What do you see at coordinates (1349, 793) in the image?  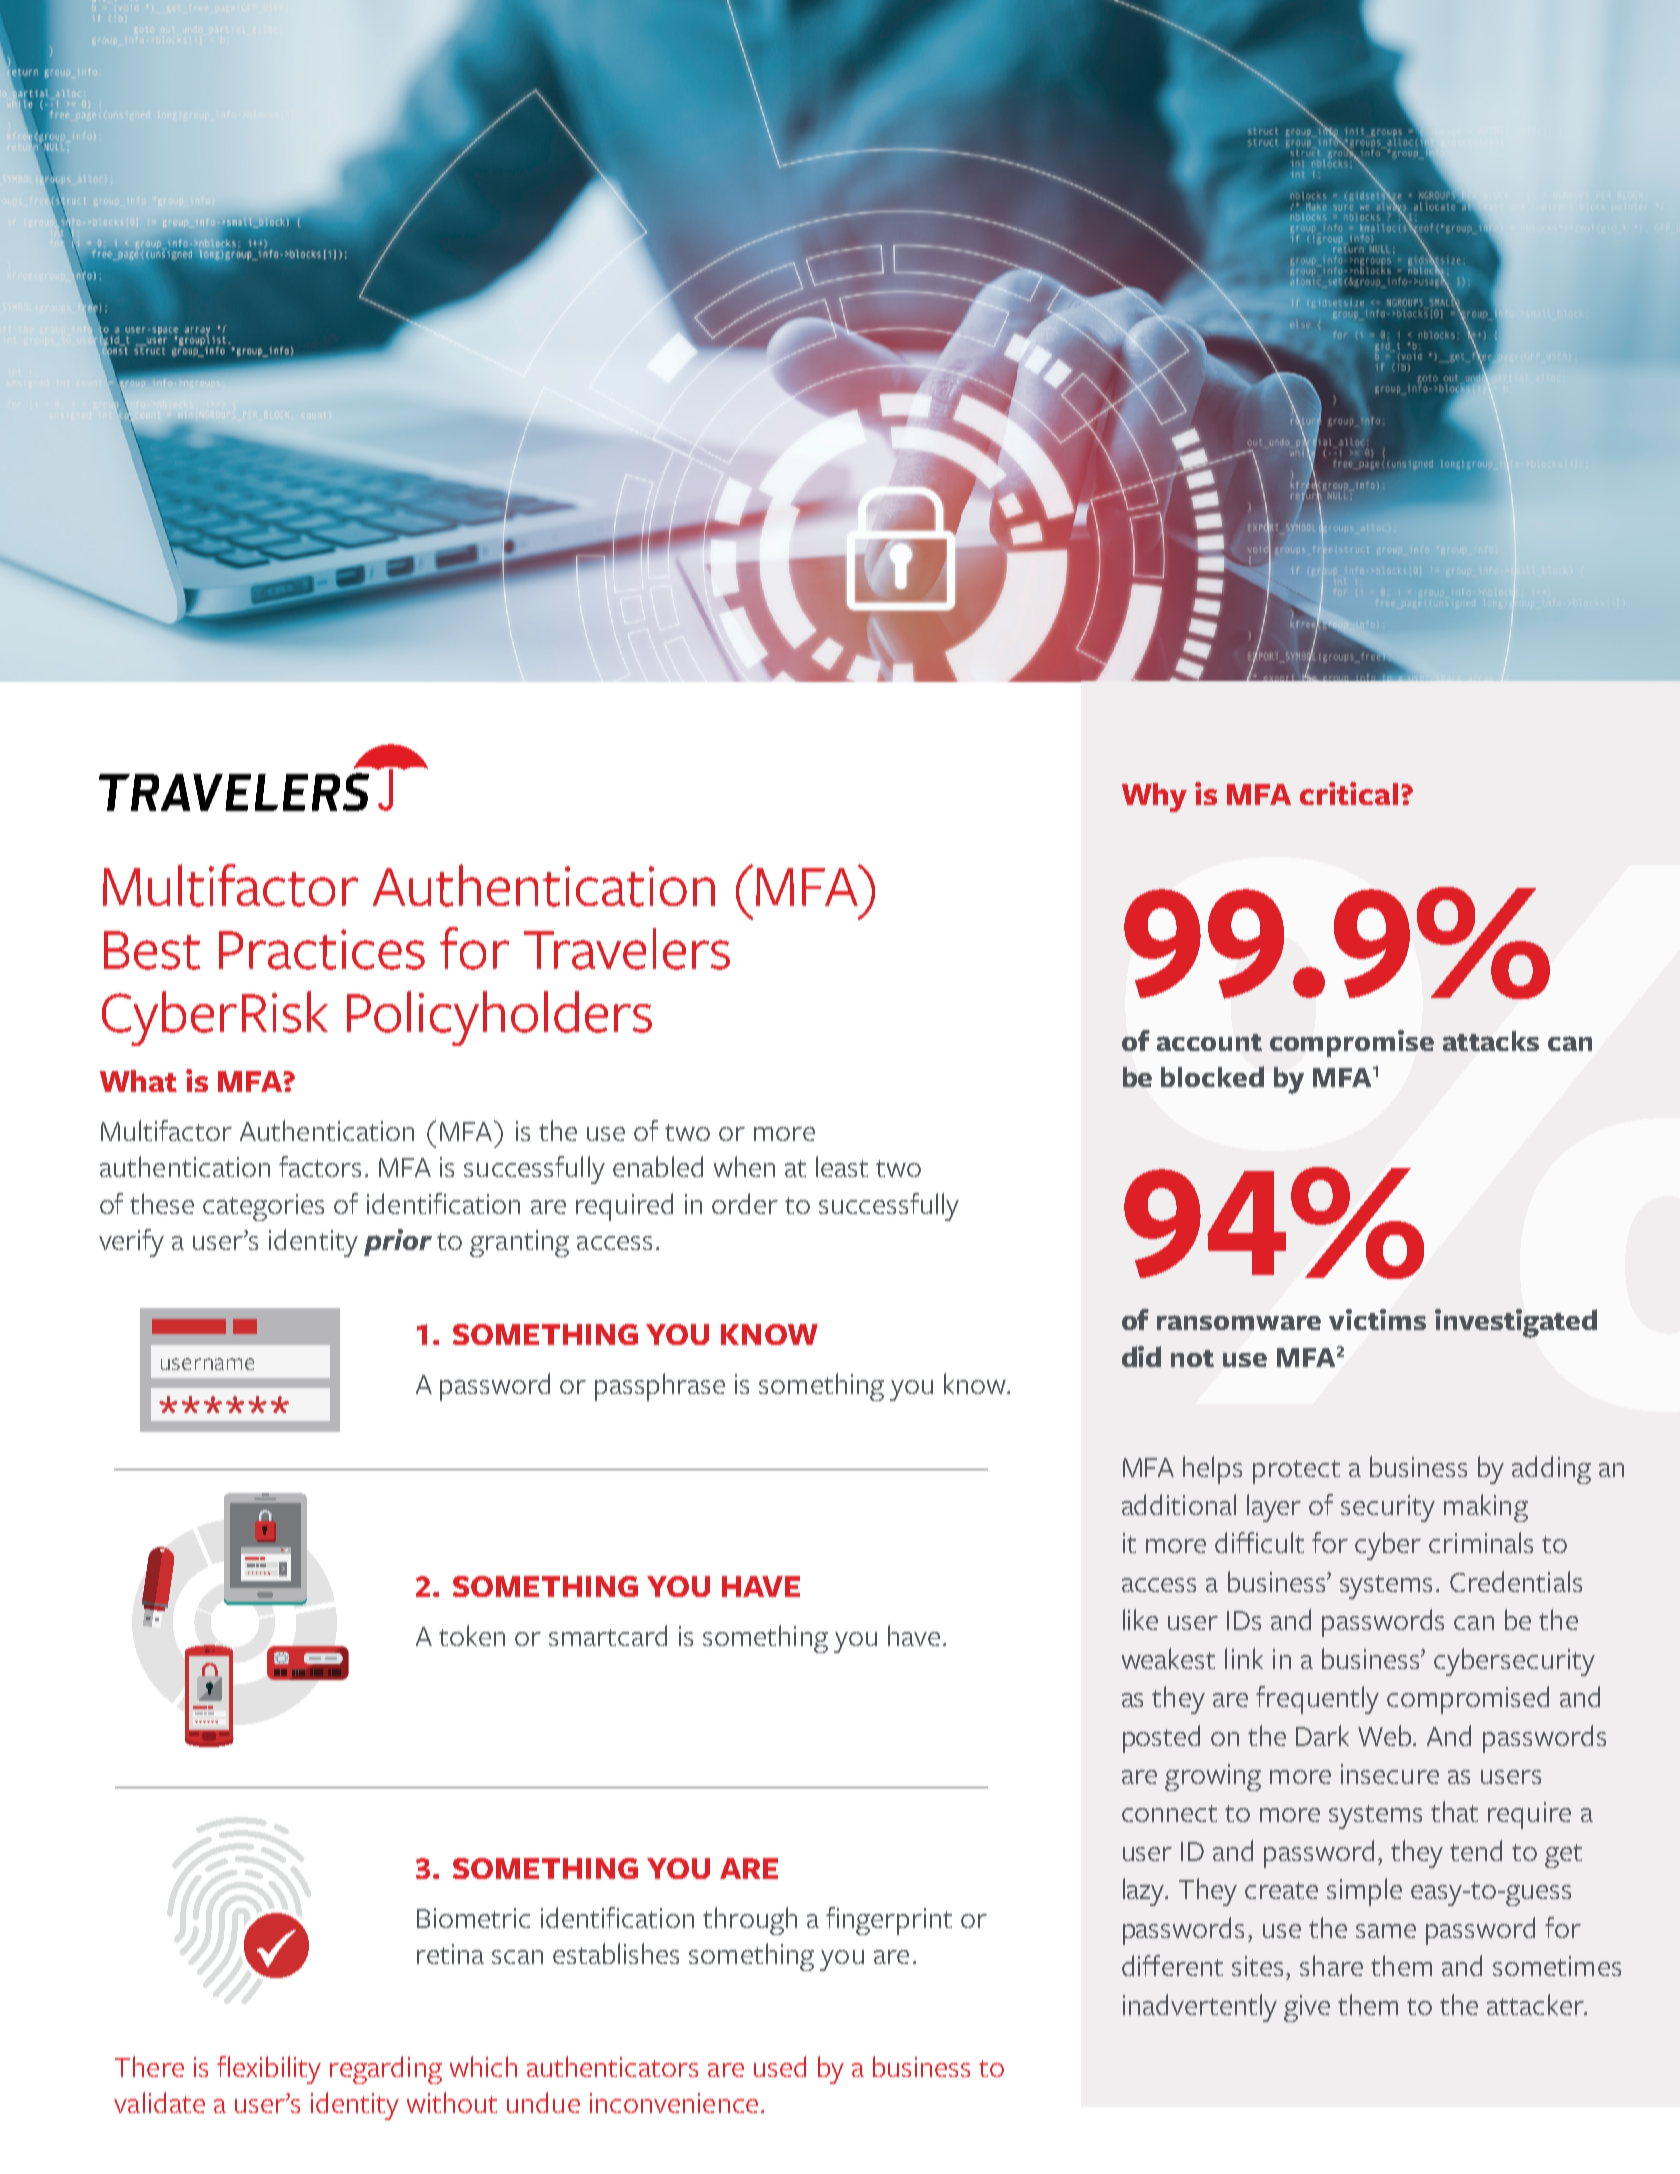 I see `critical` at bounding box center [1349, 793].
